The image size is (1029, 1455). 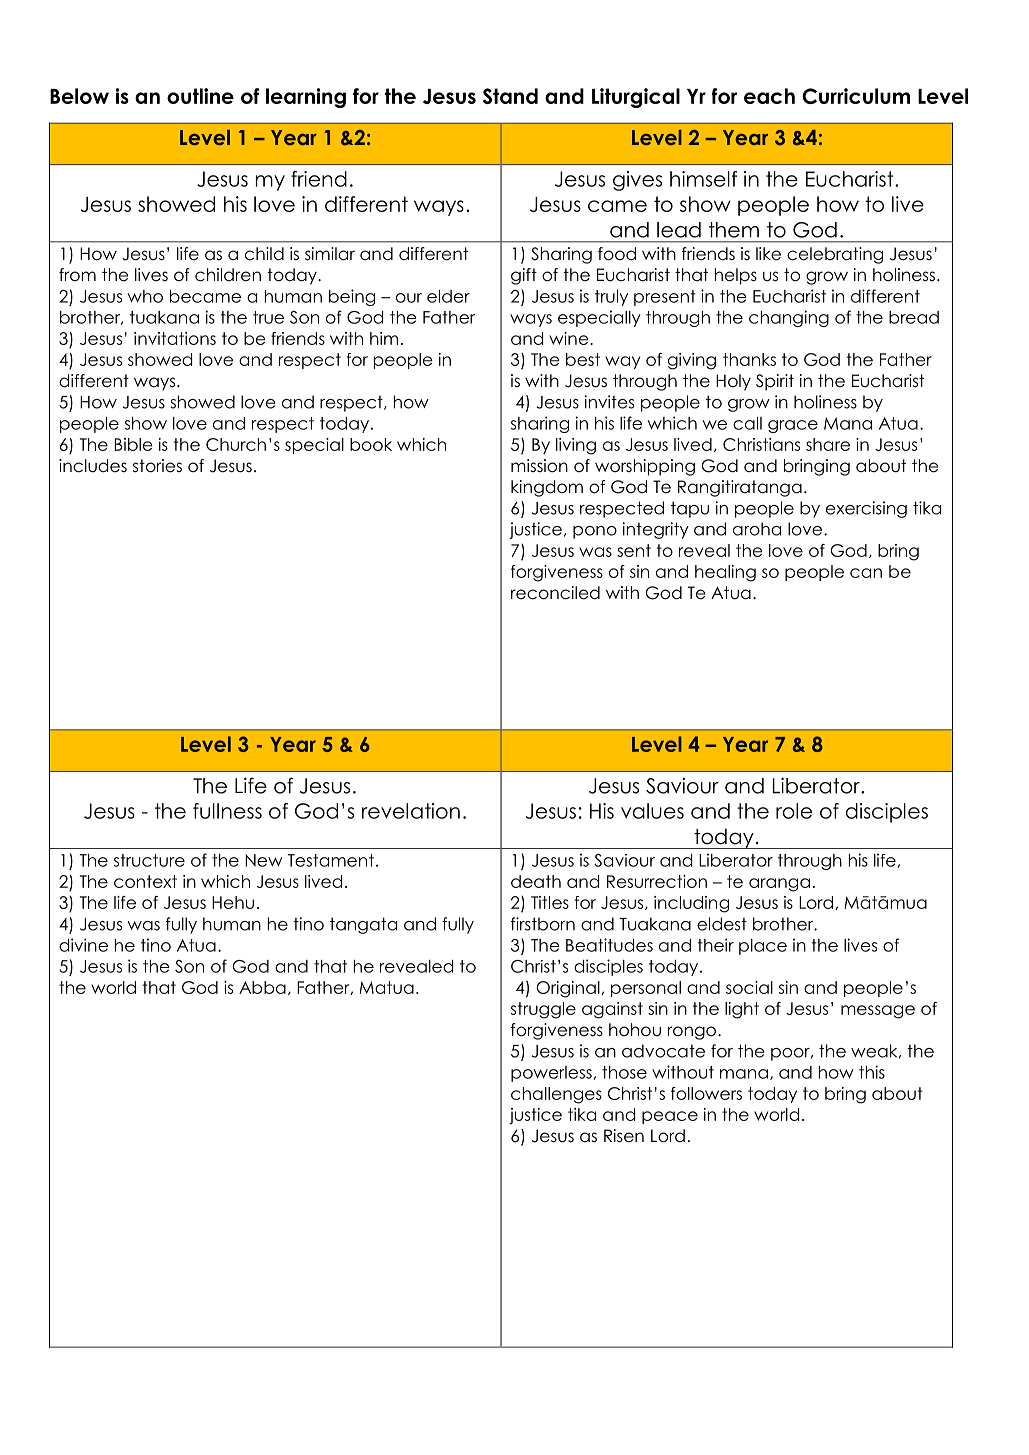 I want to click on Curriculum, so click(x=856, y=96).
